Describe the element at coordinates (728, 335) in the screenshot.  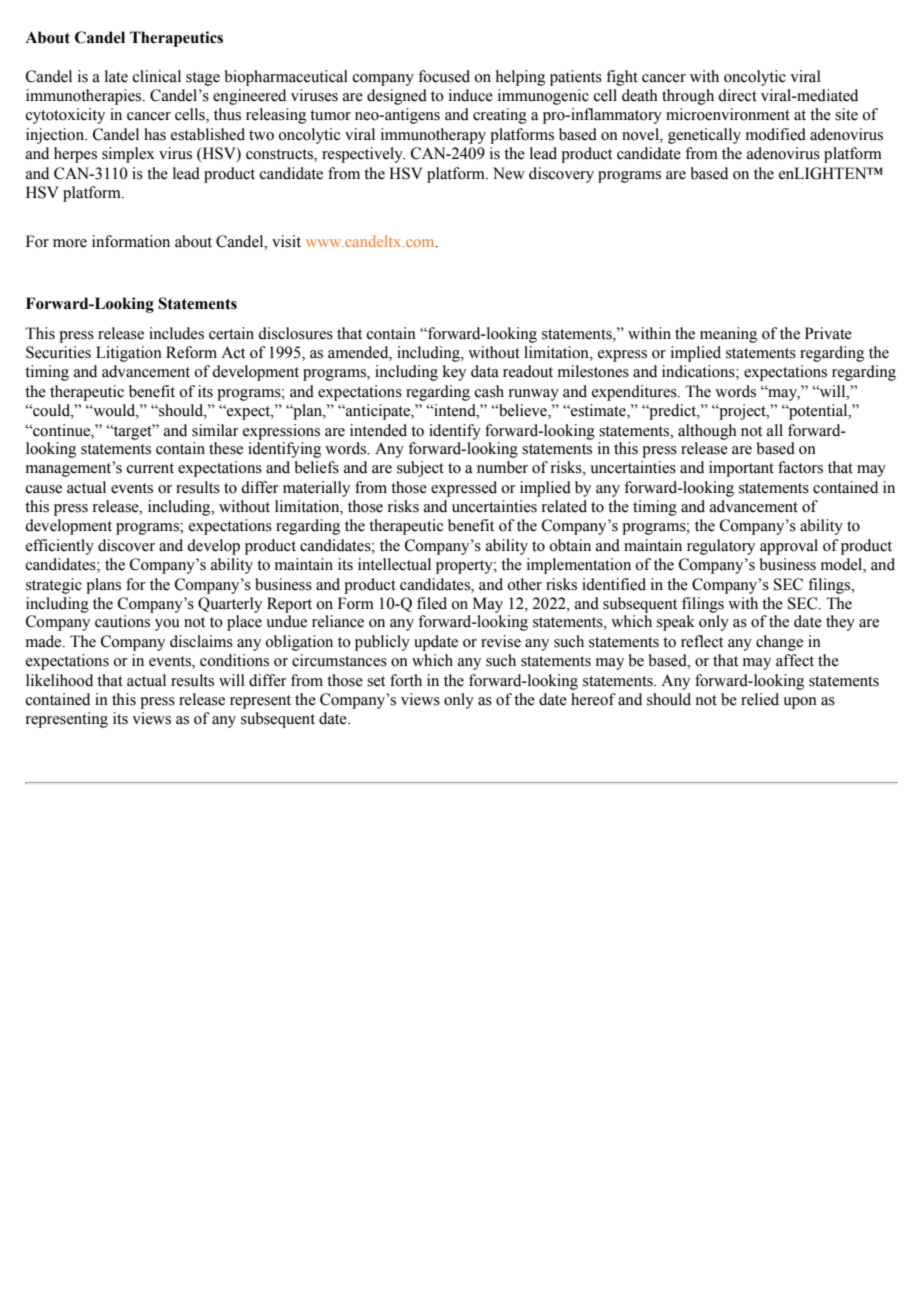
I see `meaning` at that location.
